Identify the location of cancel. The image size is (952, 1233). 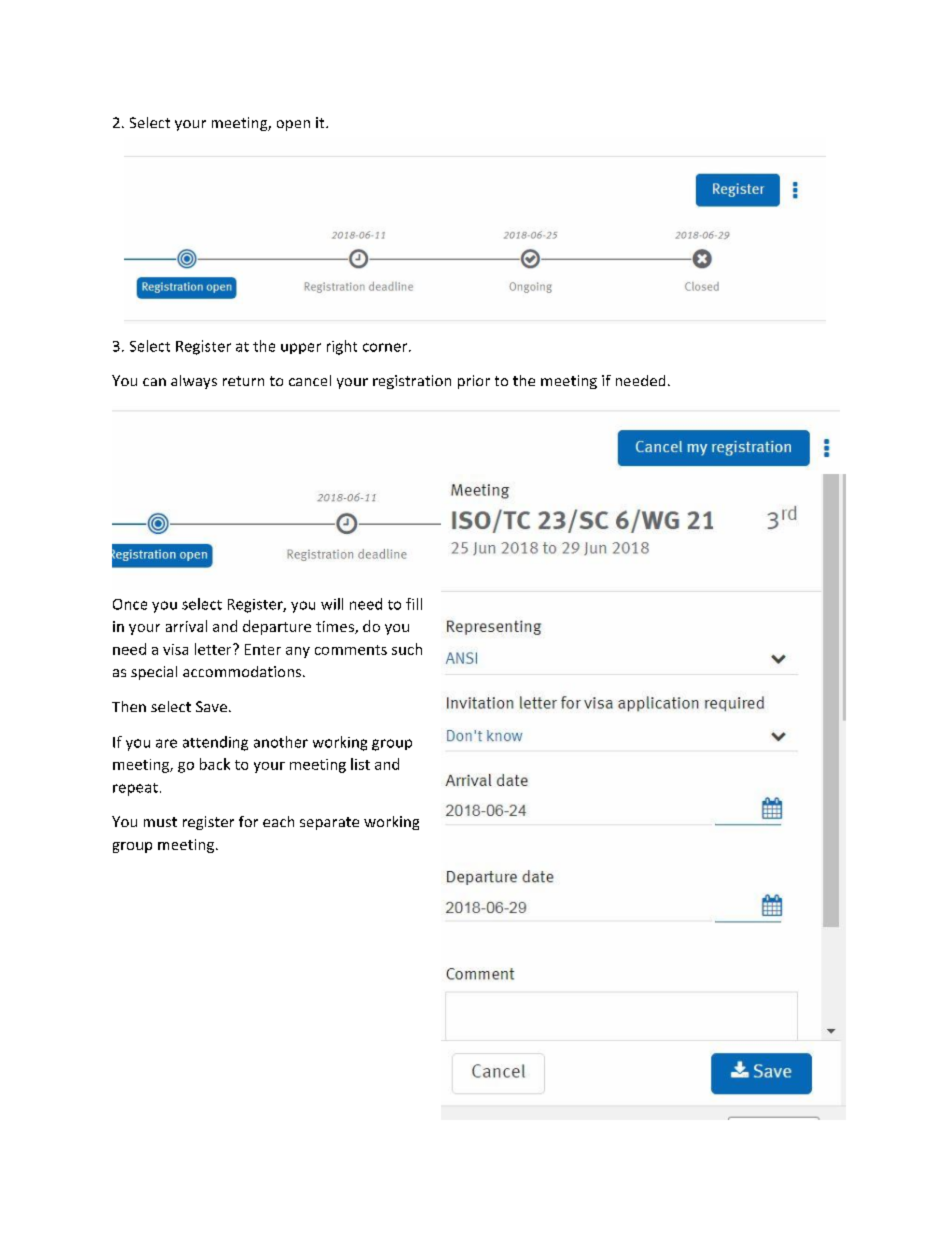
(310, 380).
